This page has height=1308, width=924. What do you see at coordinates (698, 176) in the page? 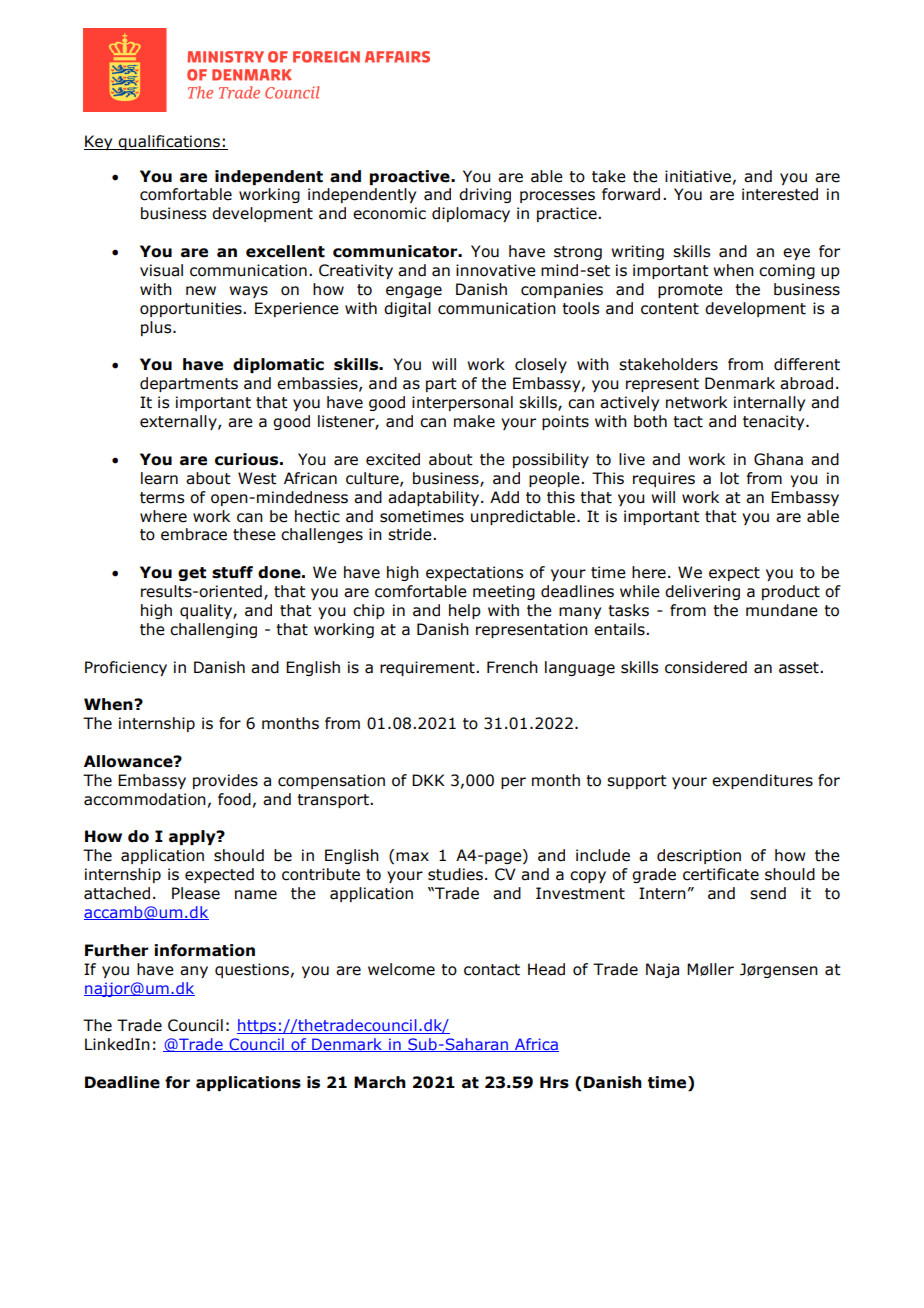
I see `initiative` at bounding box center [698, 176].
